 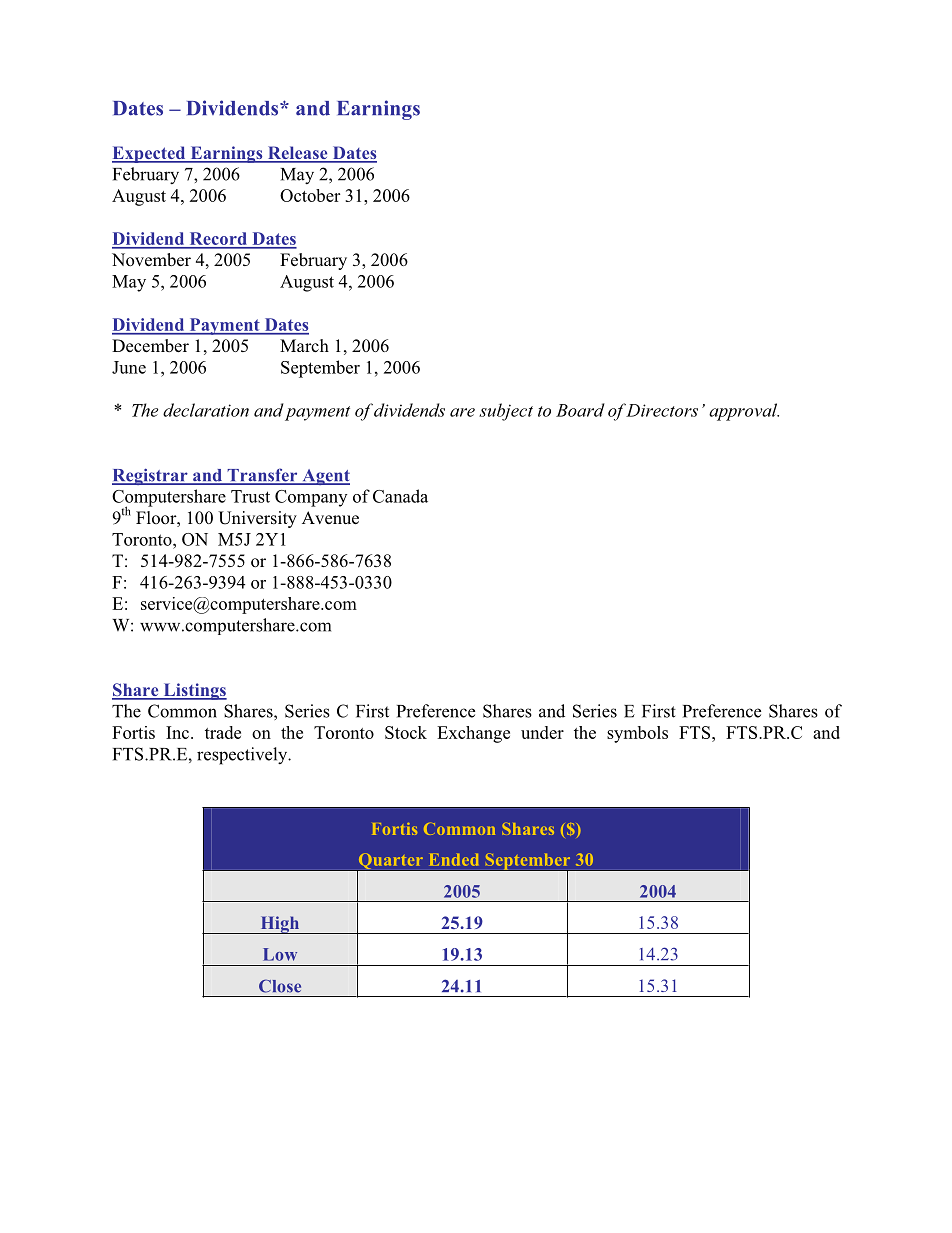 What do you see at coordinates (744, 412) in the screenshot?
I see `approval` at bounding box center [744, 412].
